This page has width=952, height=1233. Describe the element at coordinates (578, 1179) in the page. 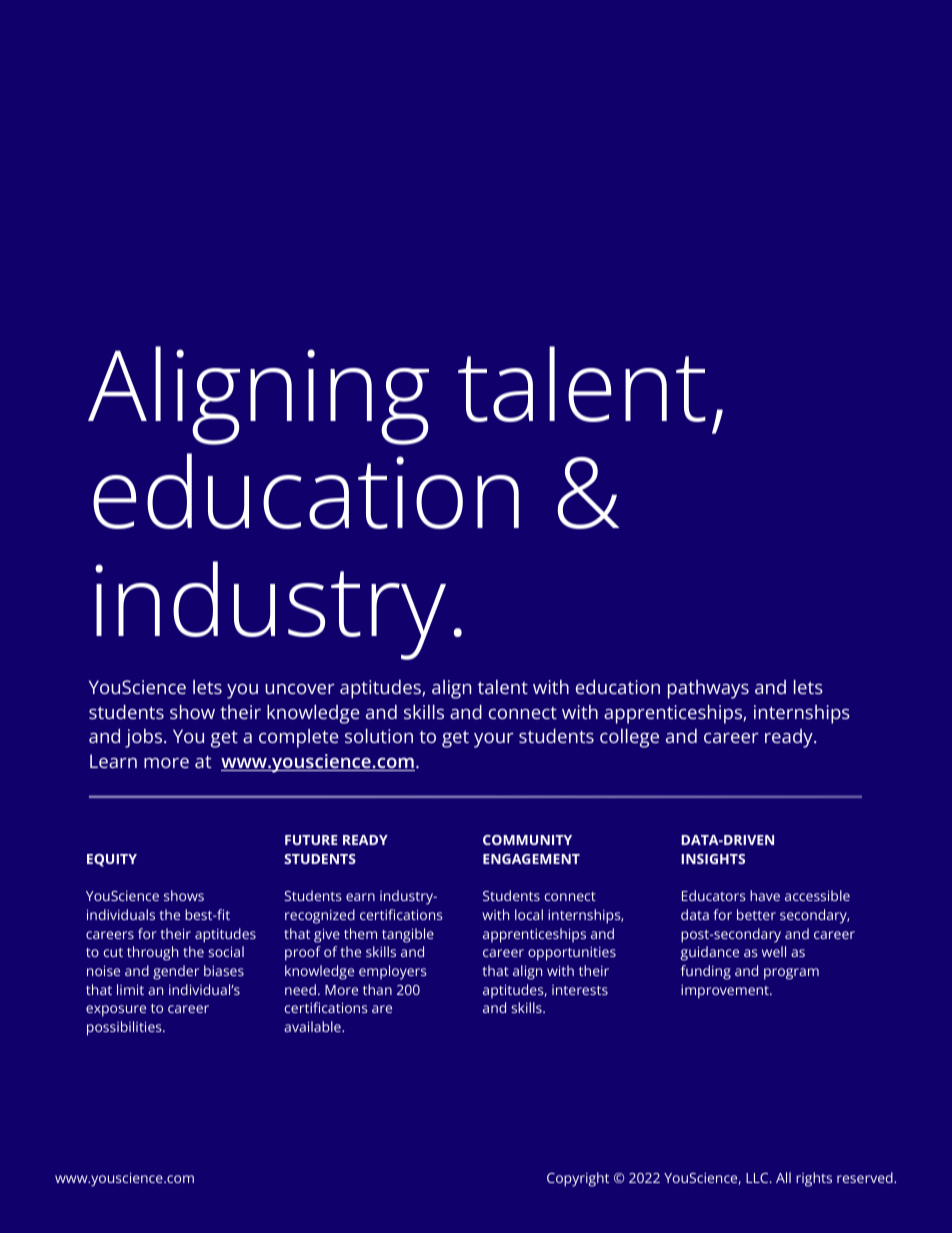

I see `Copyright` at that location.
